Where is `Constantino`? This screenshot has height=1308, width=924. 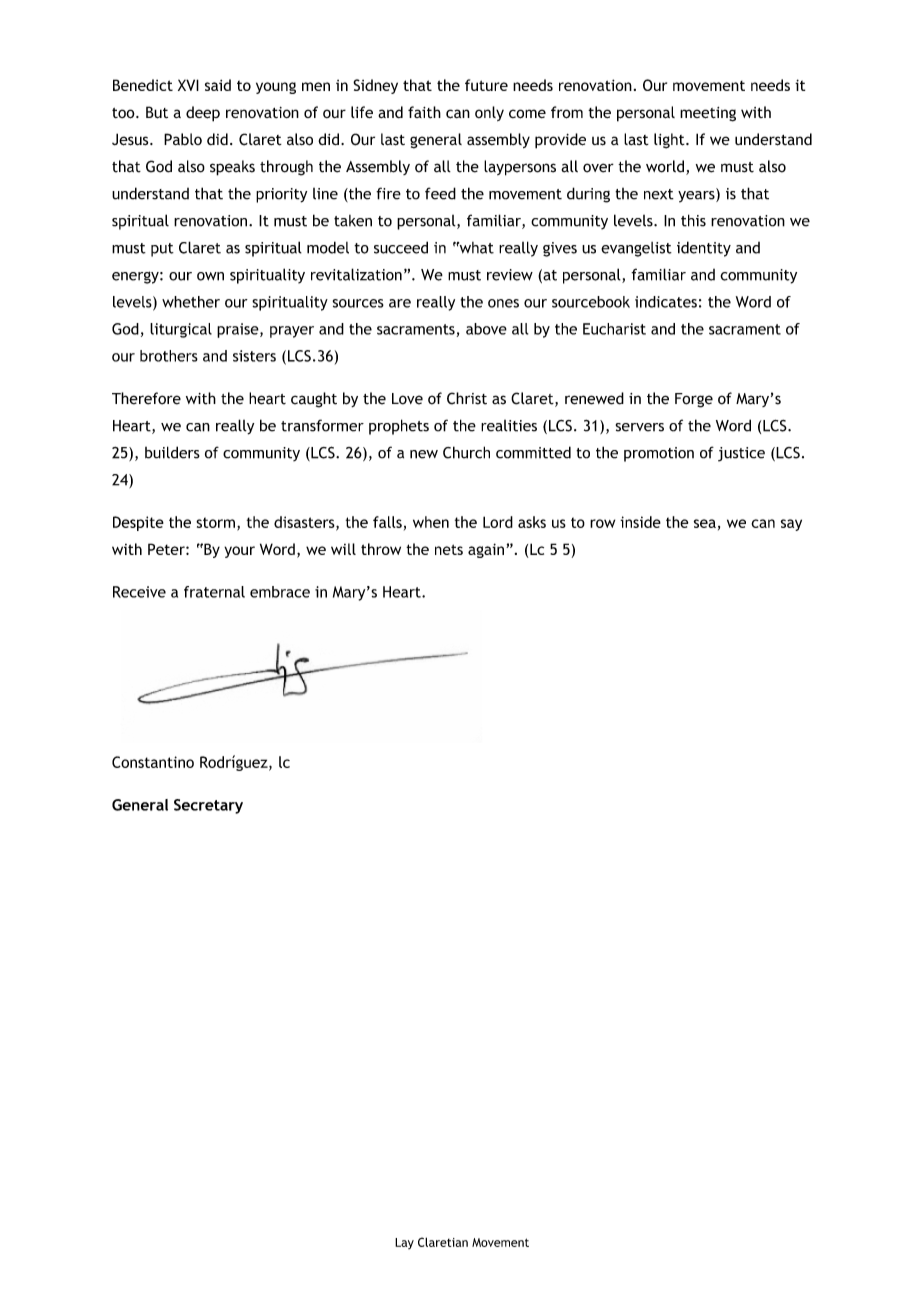
Constantino is located at coordinates (153, 762).
